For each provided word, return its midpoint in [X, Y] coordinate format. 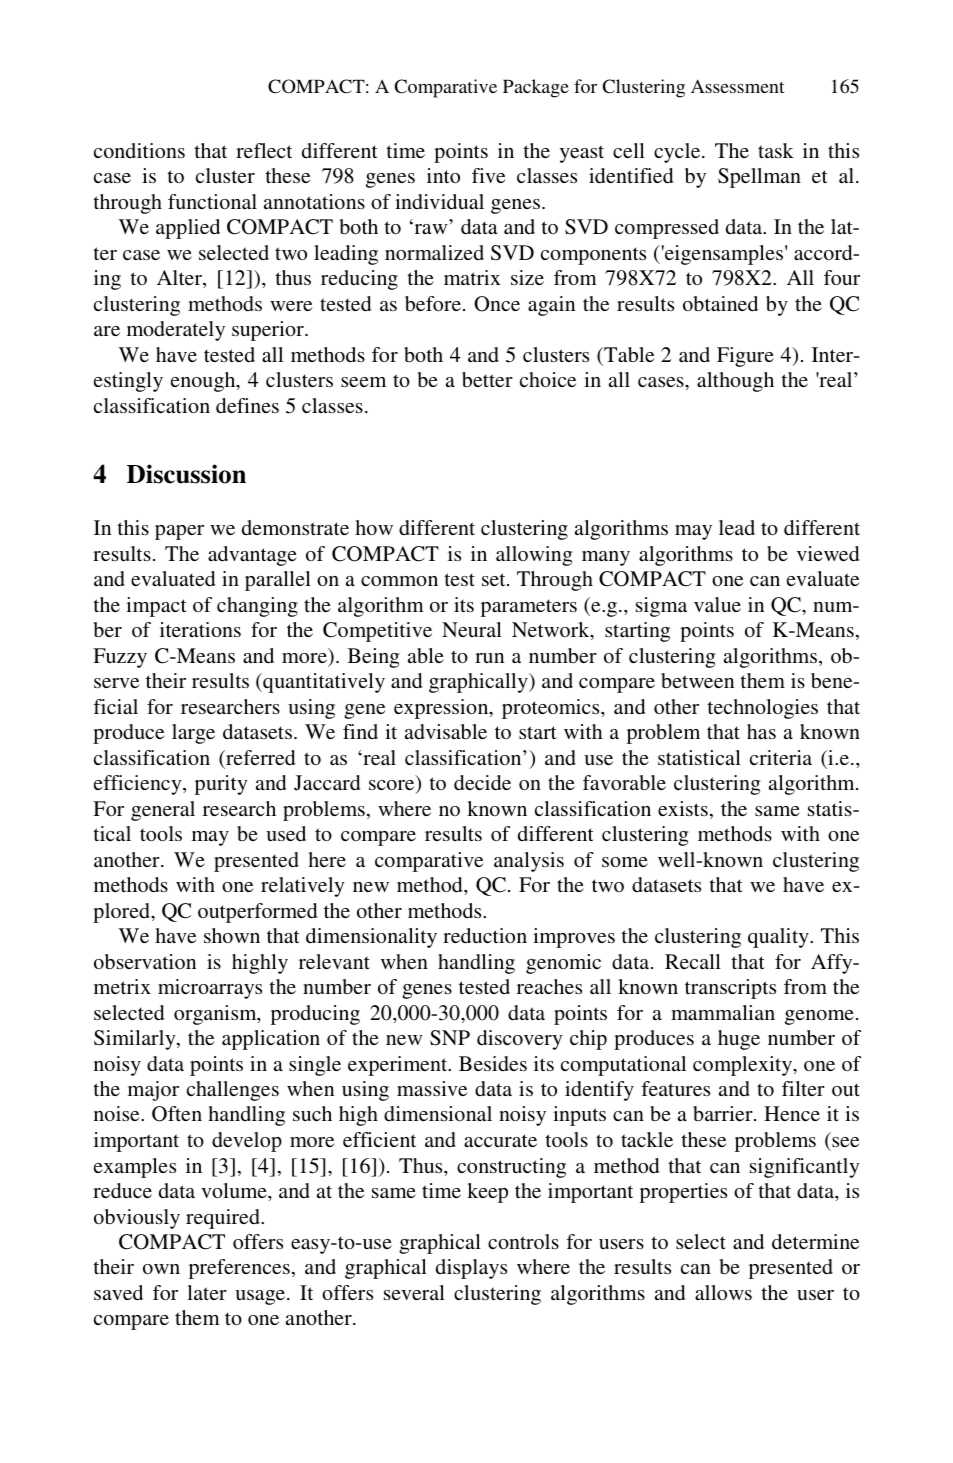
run [489, 658]
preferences [239, 1269]
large [193, 734]
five [488, 175]
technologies [763, 709]
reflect [264, 150]
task [776, 150]
